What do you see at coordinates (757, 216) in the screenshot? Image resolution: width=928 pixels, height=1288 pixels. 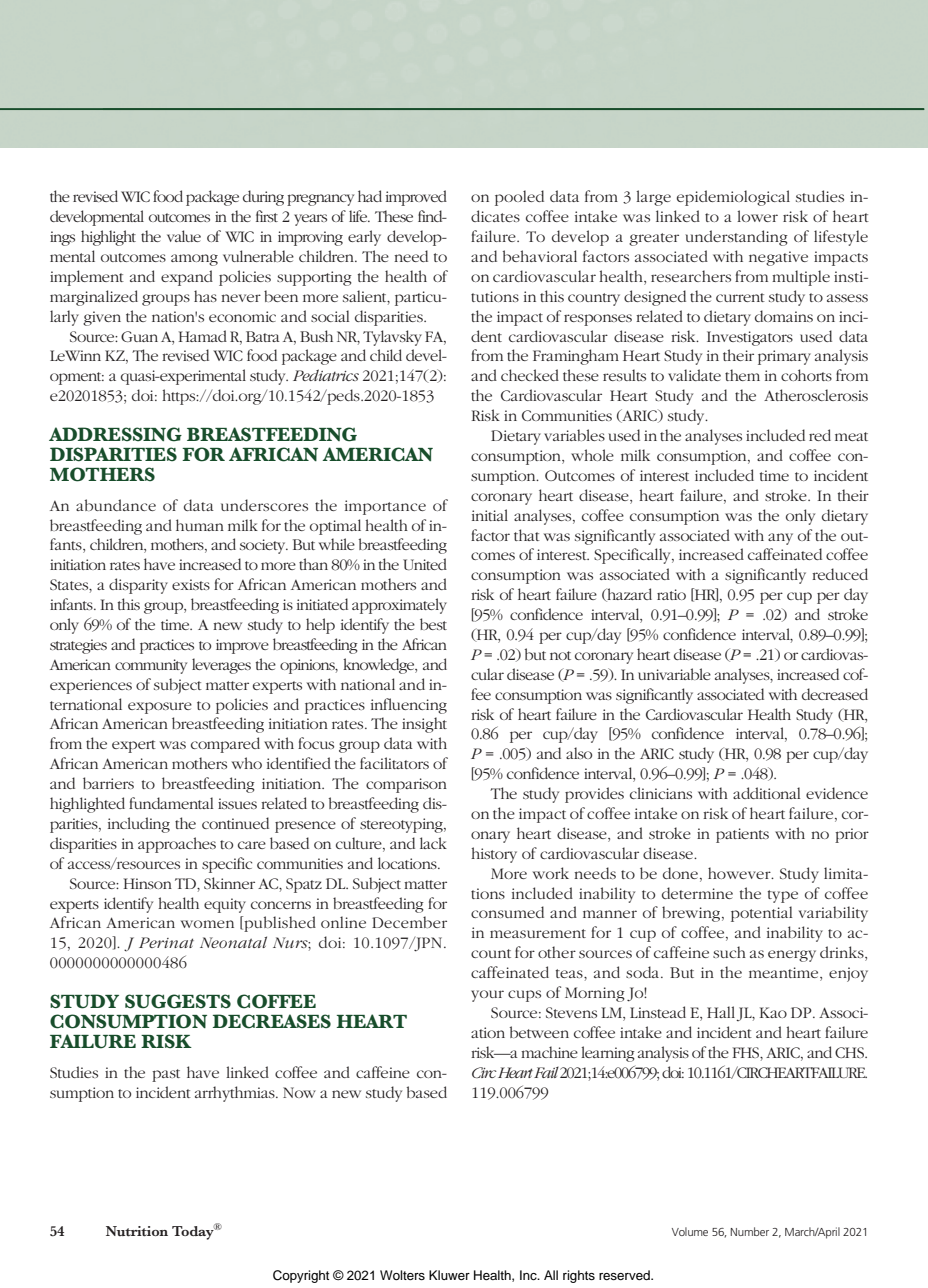 I see `lower` at bounding box center [757, 216].
